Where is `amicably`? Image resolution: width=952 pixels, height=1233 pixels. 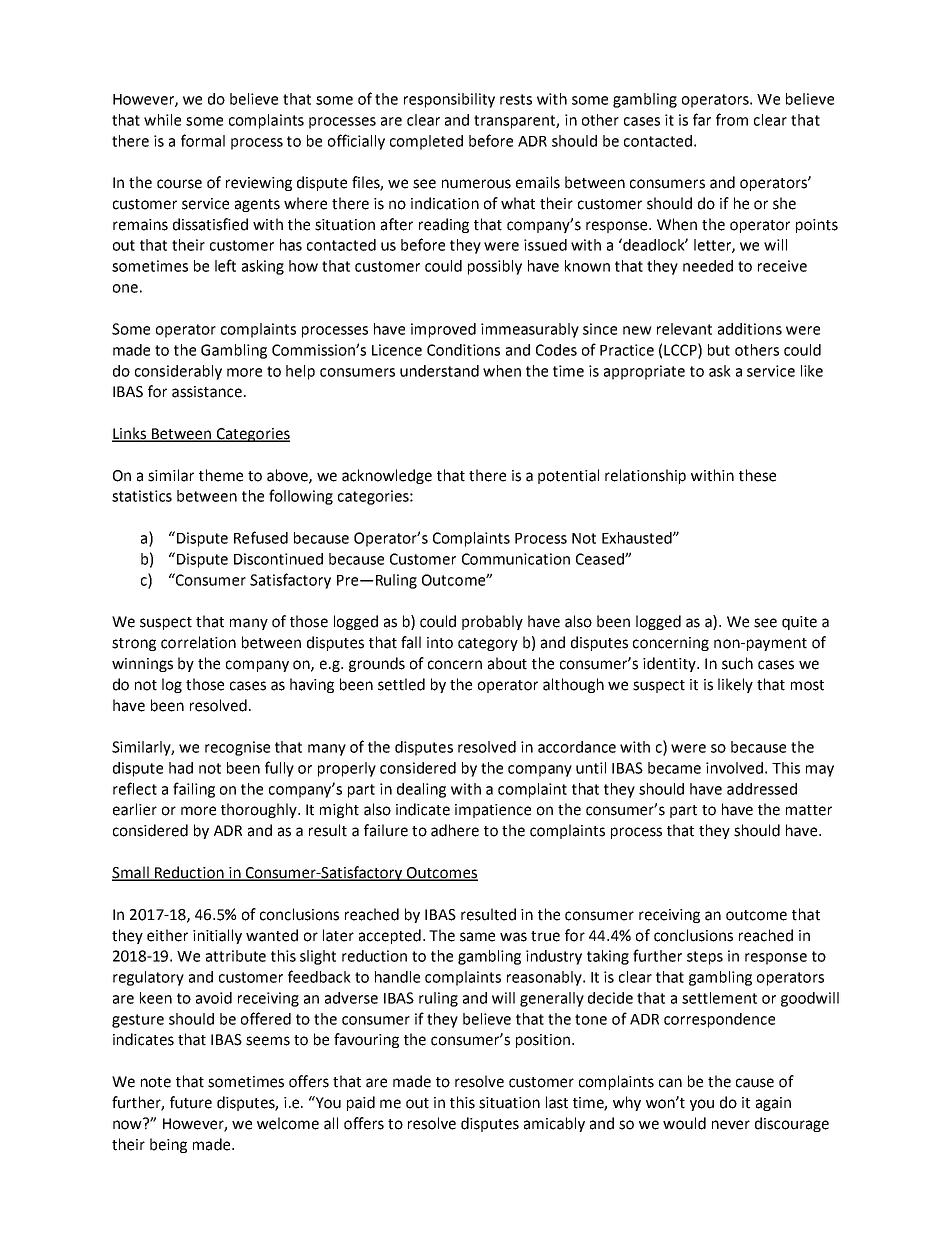
amicably is located at coordinates (554, 1124).
